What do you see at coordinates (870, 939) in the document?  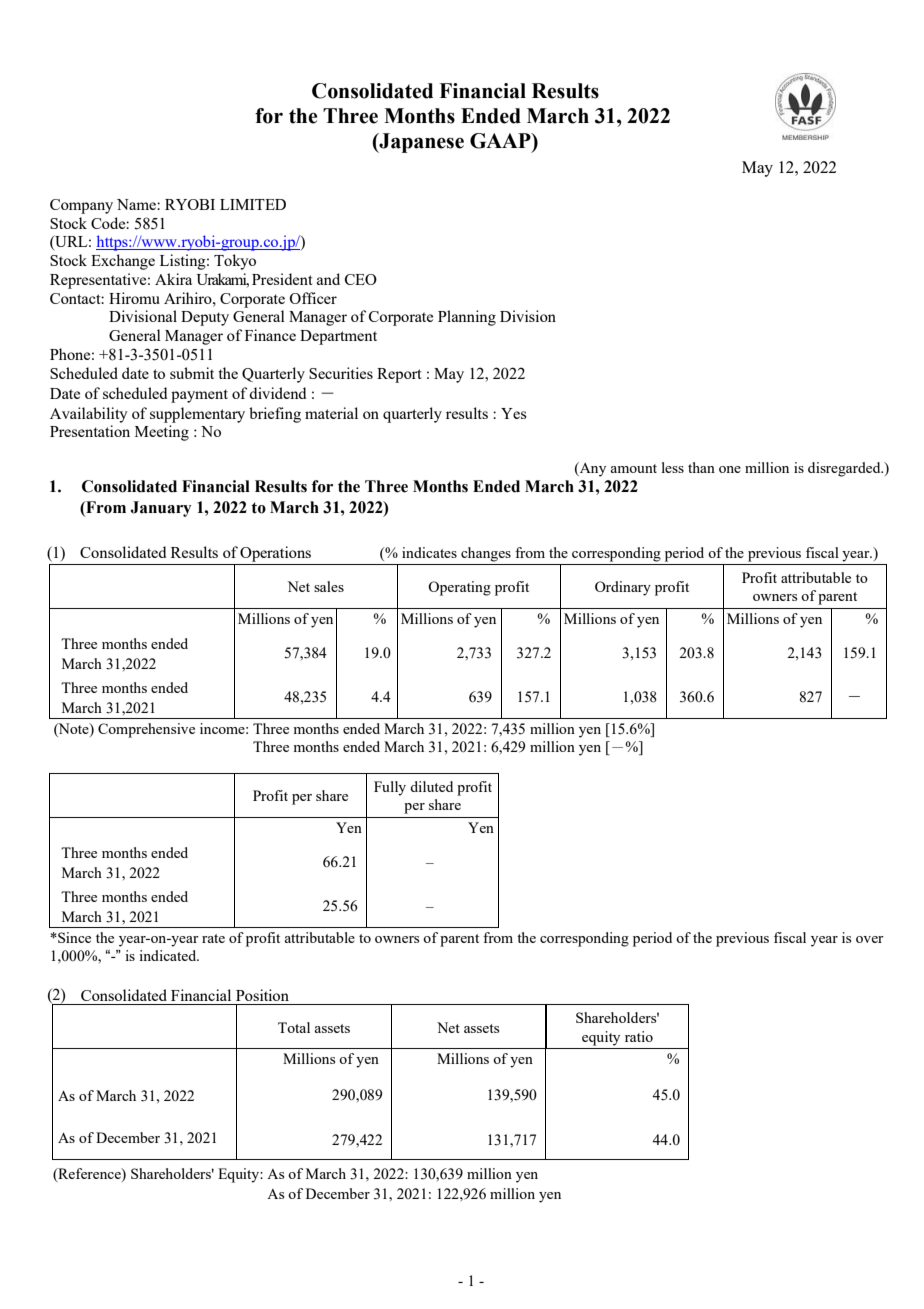 I see `over` at bounding box center [870, 939].
